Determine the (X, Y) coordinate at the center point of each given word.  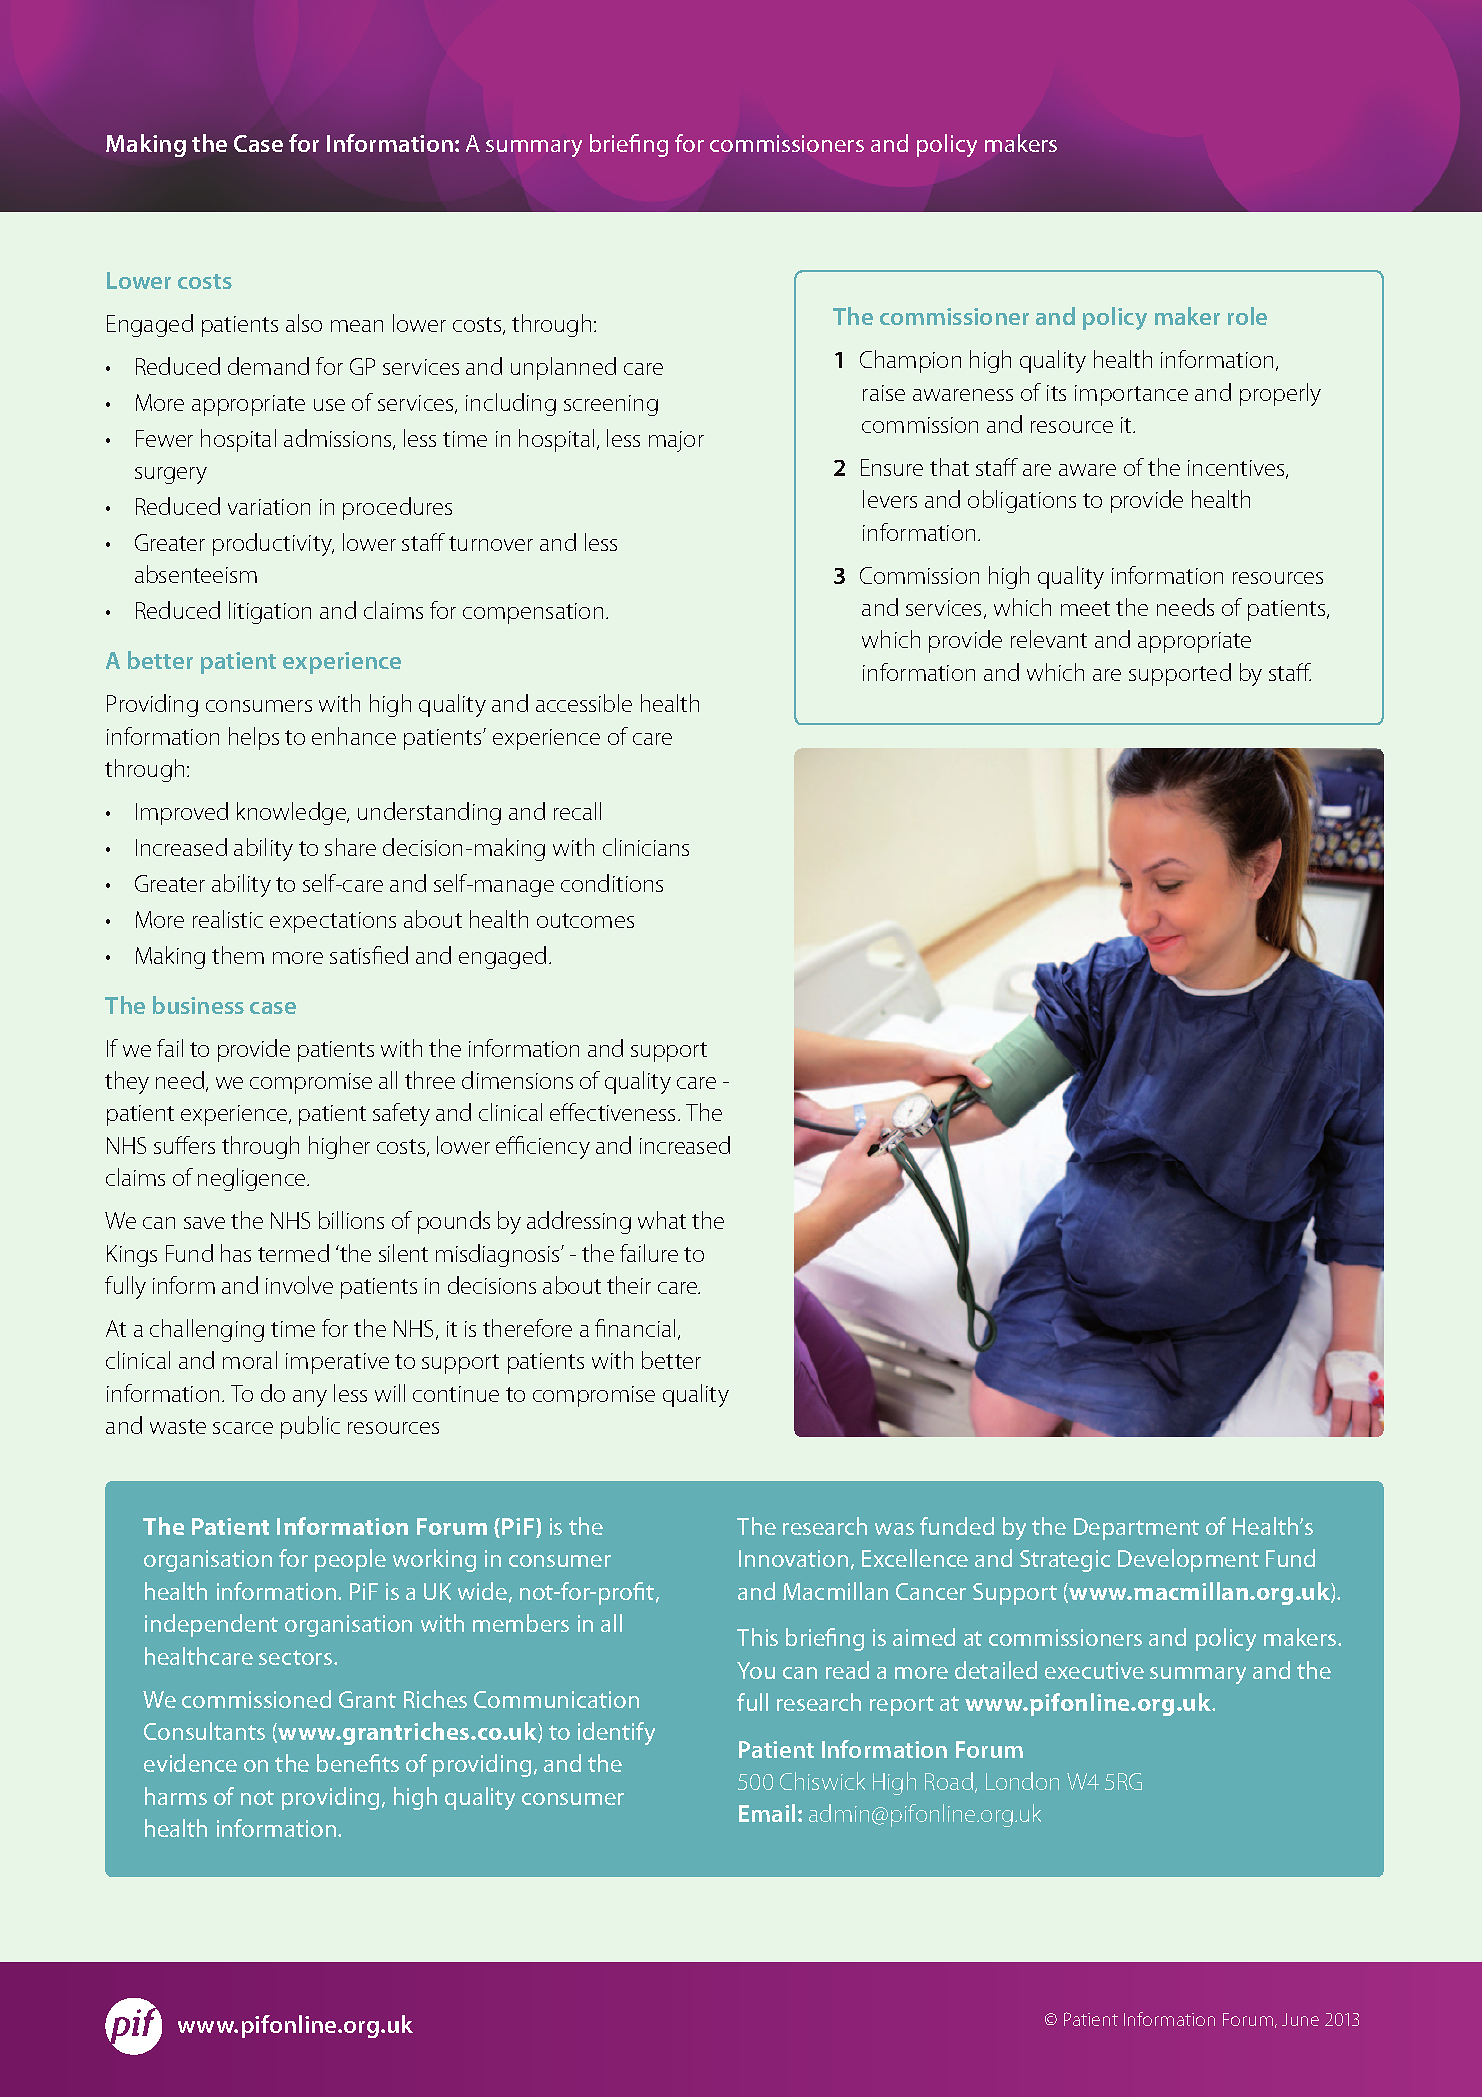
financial (635, 1328)
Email (767, 1813)
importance (1131, 395)
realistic (228, 919)
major (676, 441)
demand (268, 366)
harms (176, 1796)
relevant (1049, 639)
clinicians (646, 847)
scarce (243, 1428)
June (1300, 2019)
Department (1136, 1529)
